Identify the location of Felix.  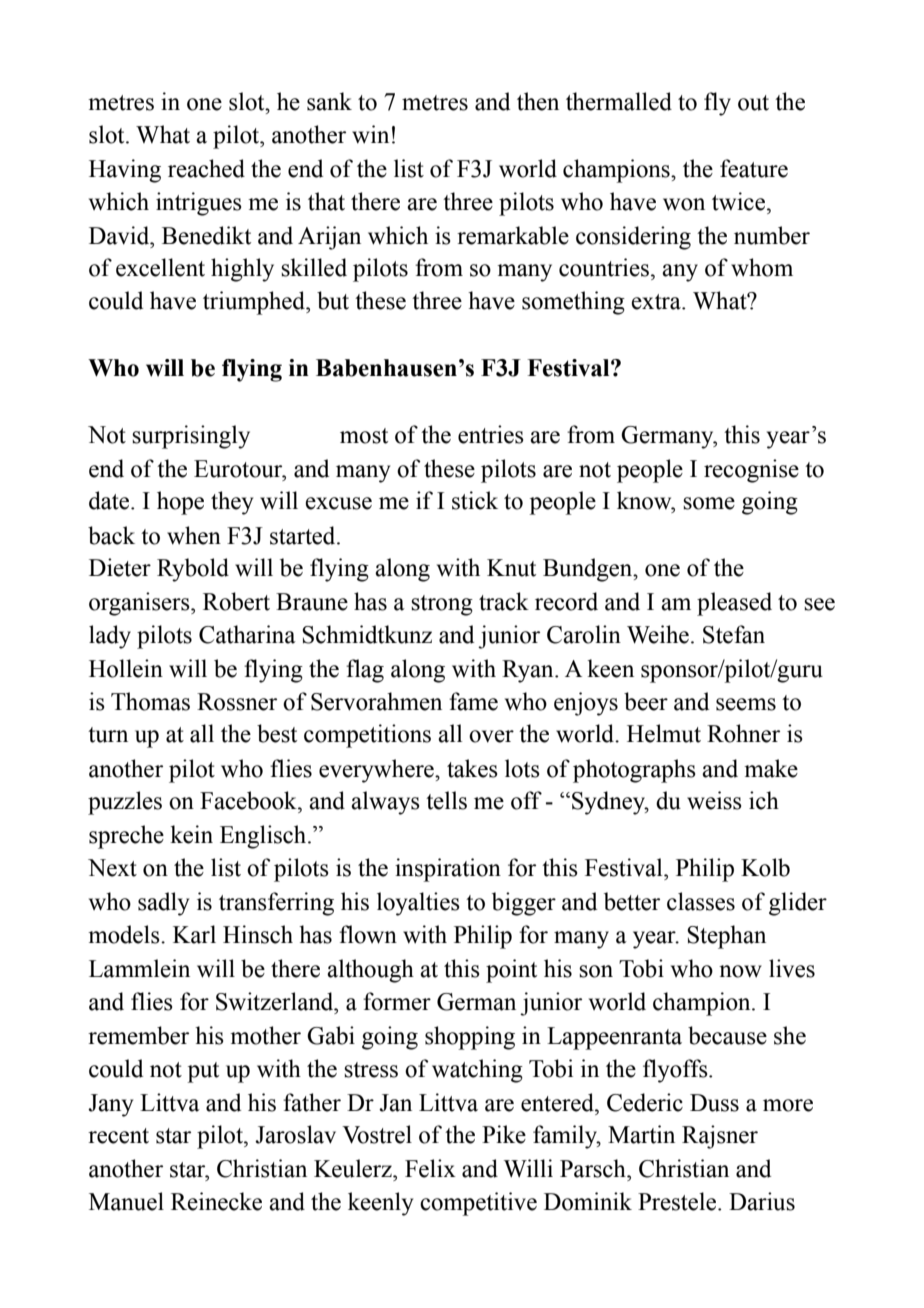
(430, 1168).
